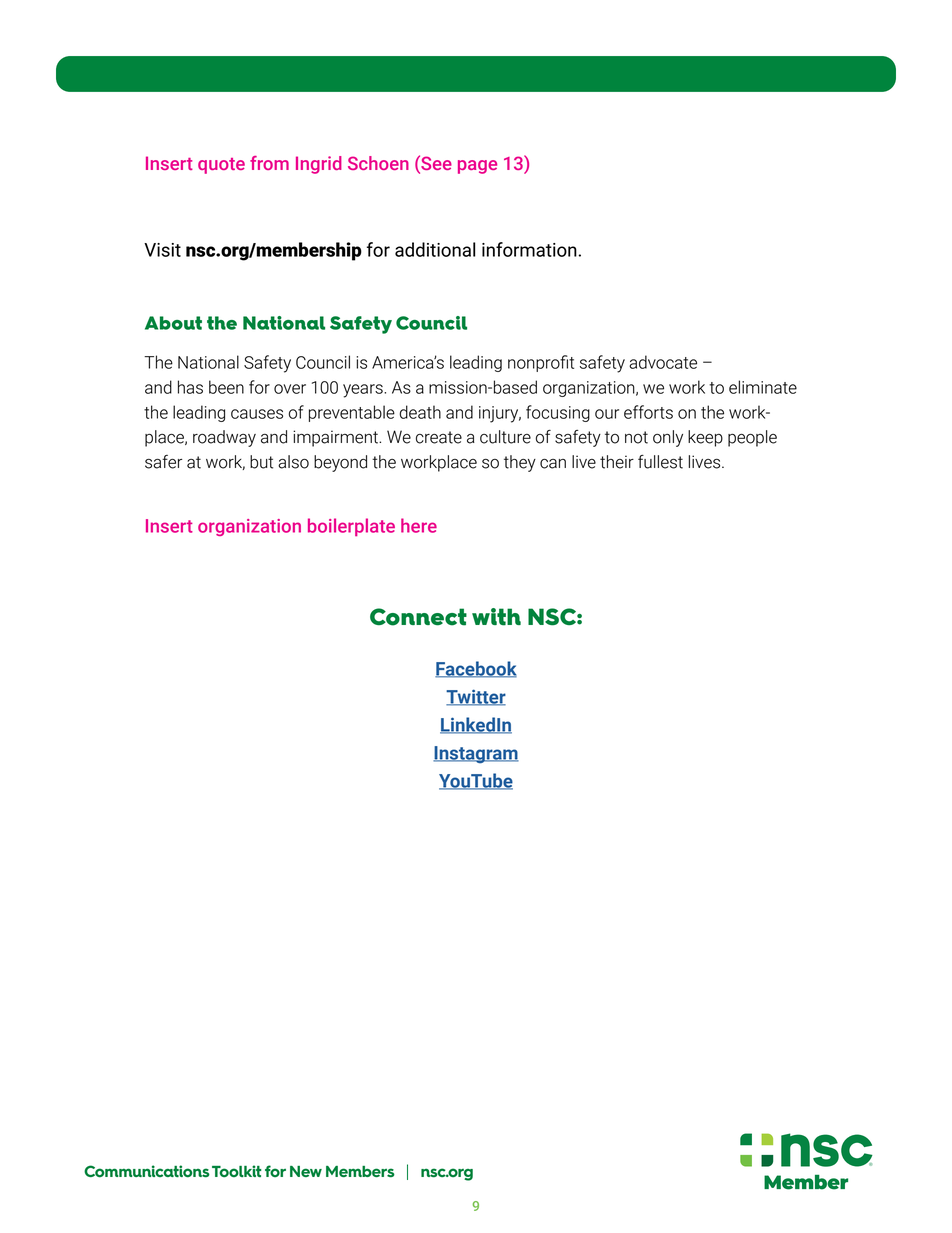 The image size is (952, 1233). What do you see at coordinates (477, 167) in the image?
I see `page` at bounding box center [477, 167].
